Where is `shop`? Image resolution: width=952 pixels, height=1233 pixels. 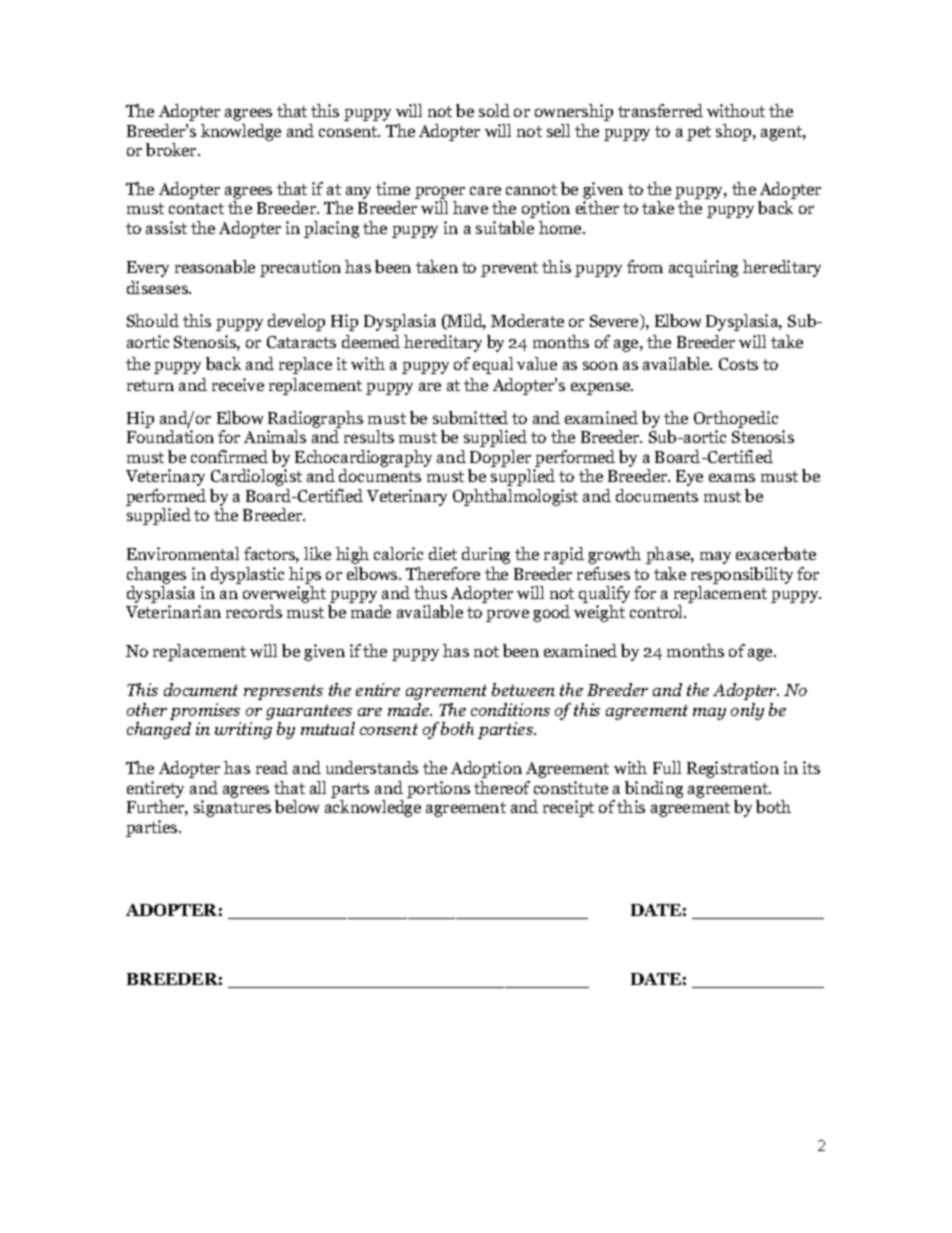 shop is located at coordinates (735, 132).
